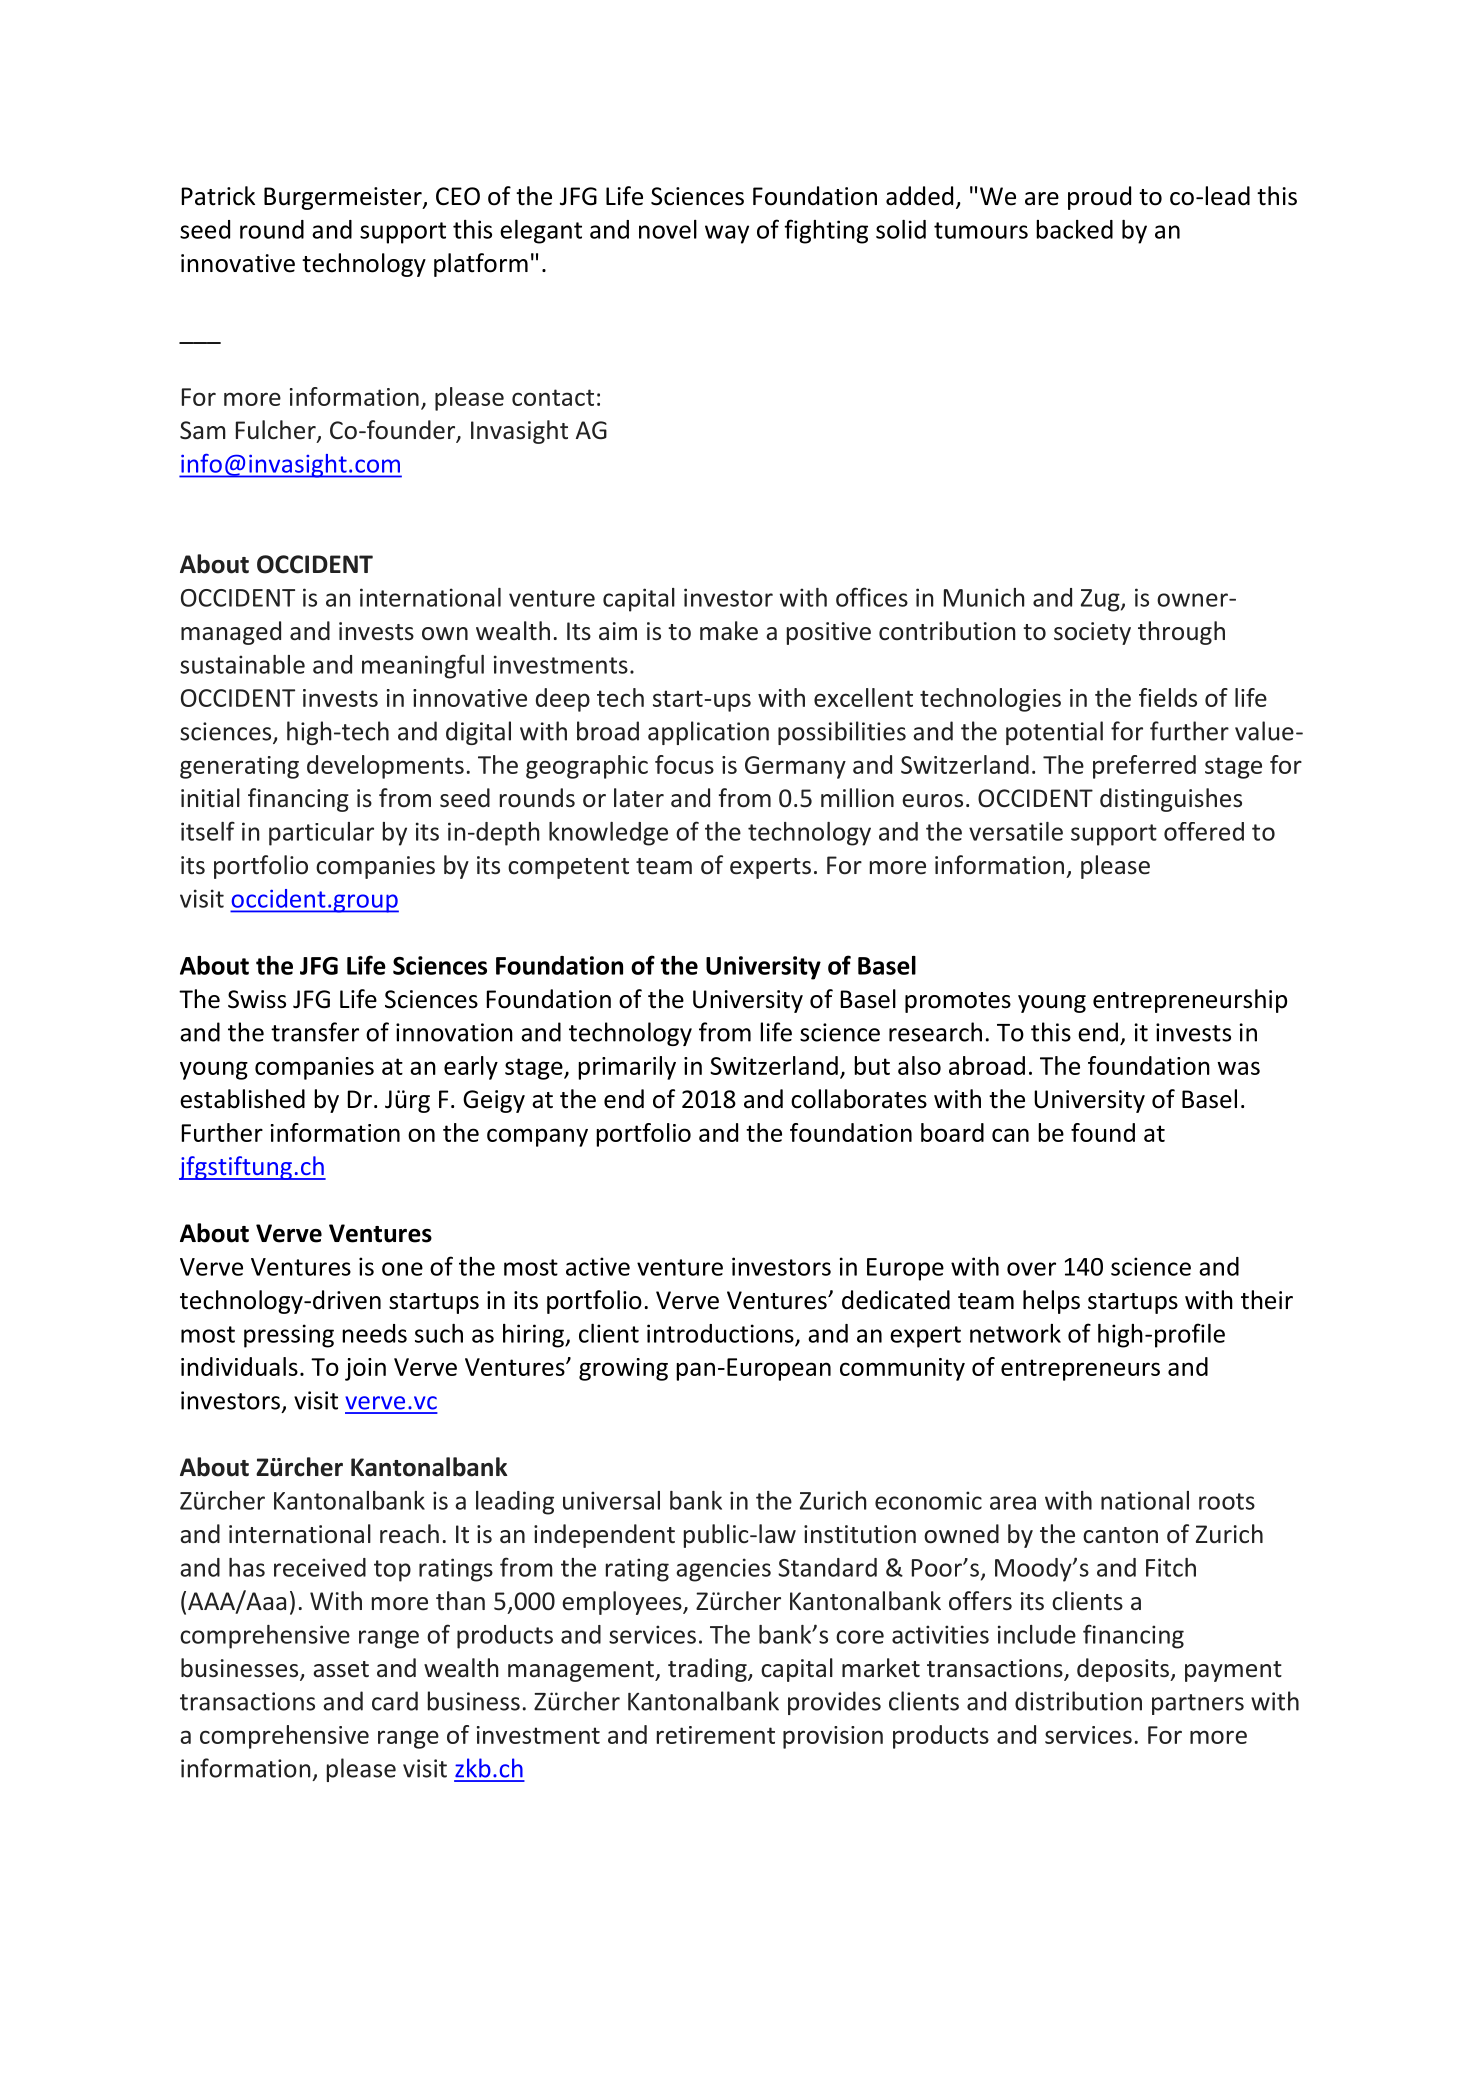 The height and width of the image is (2097, 1483). I want to click on was, so click(1238, 1068).
